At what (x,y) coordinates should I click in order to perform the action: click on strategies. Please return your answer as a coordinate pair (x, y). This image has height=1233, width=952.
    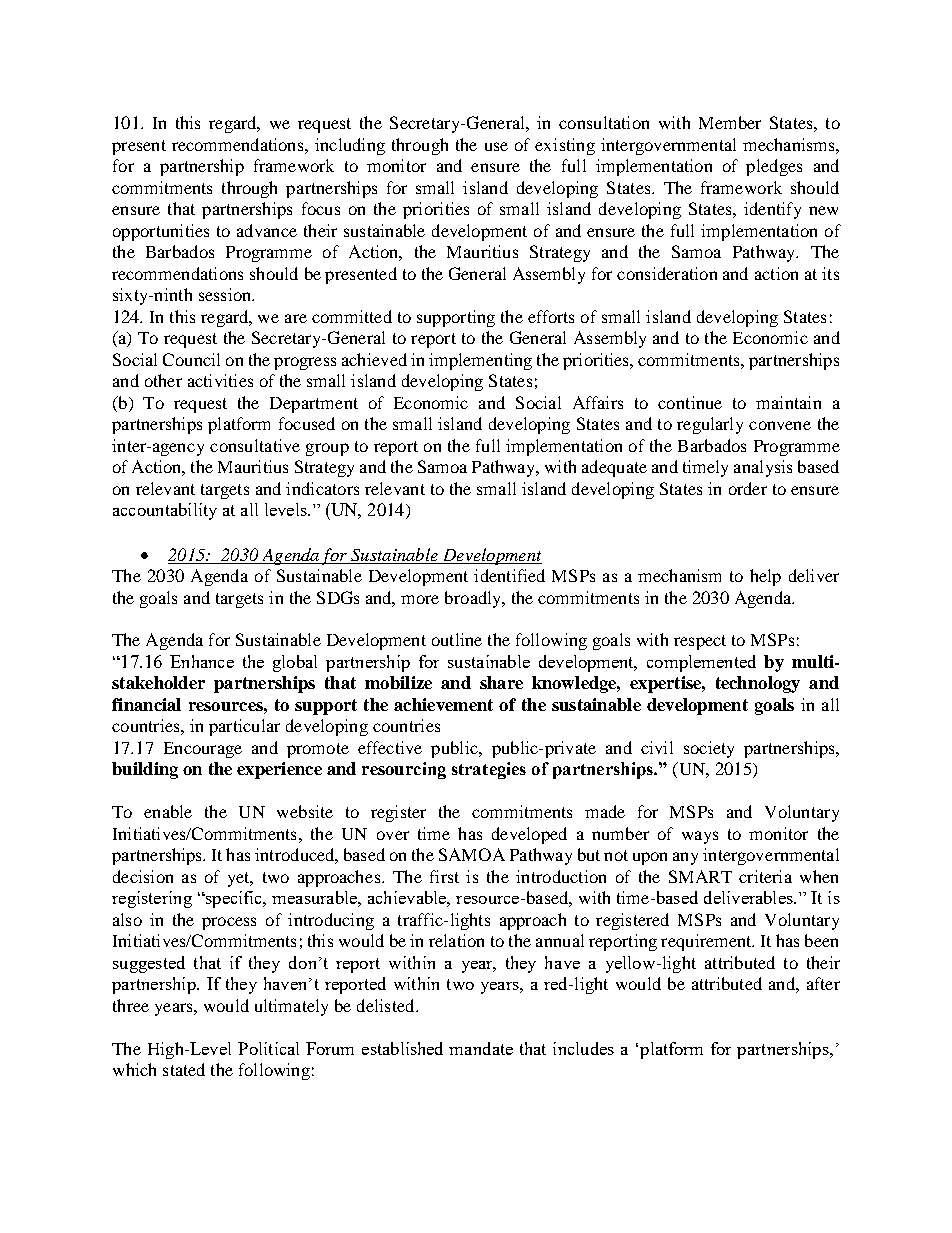
    Looking at the image, I should click on (489, 770).
